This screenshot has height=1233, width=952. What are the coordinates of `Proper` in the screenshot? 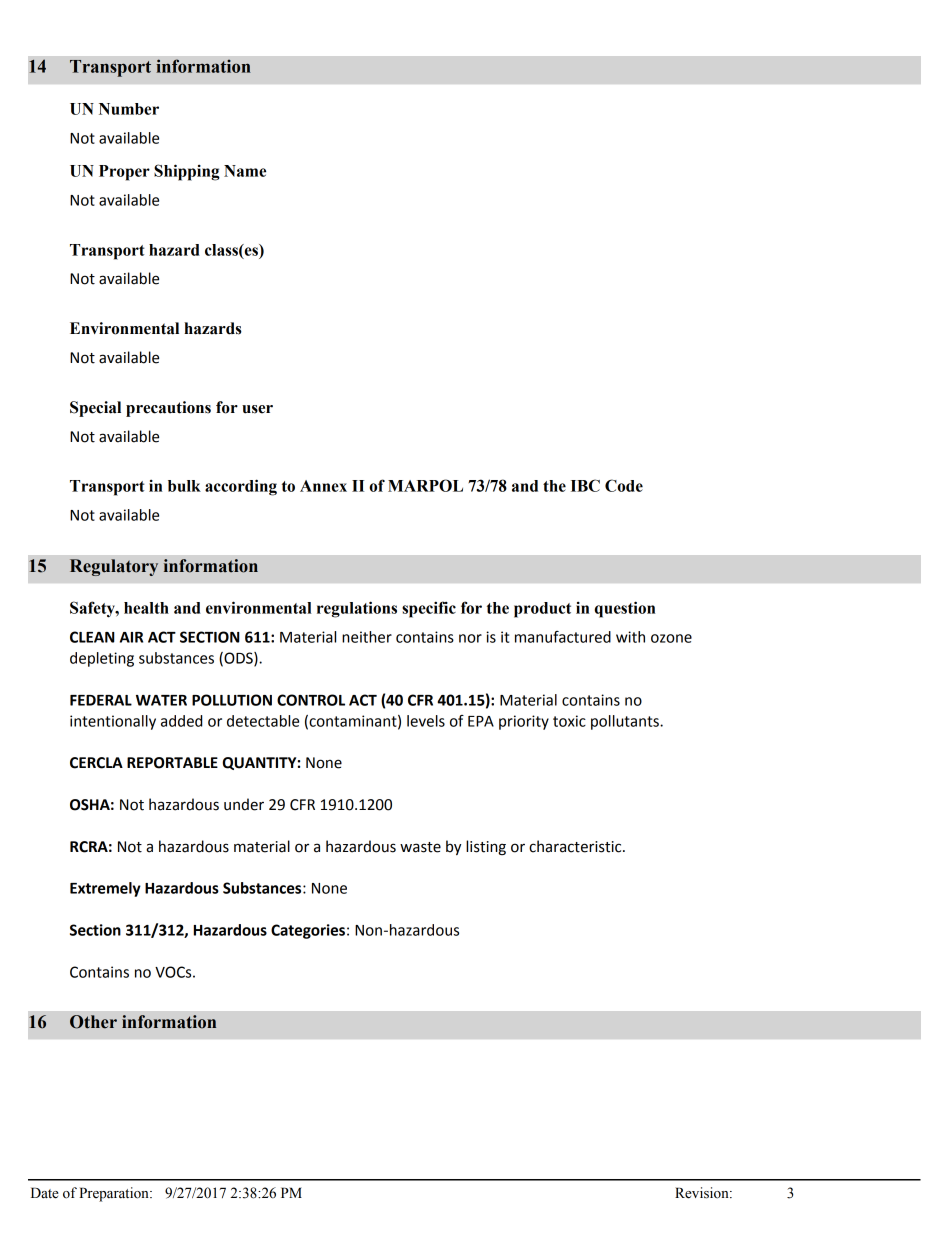 It's located at (124, 173).
